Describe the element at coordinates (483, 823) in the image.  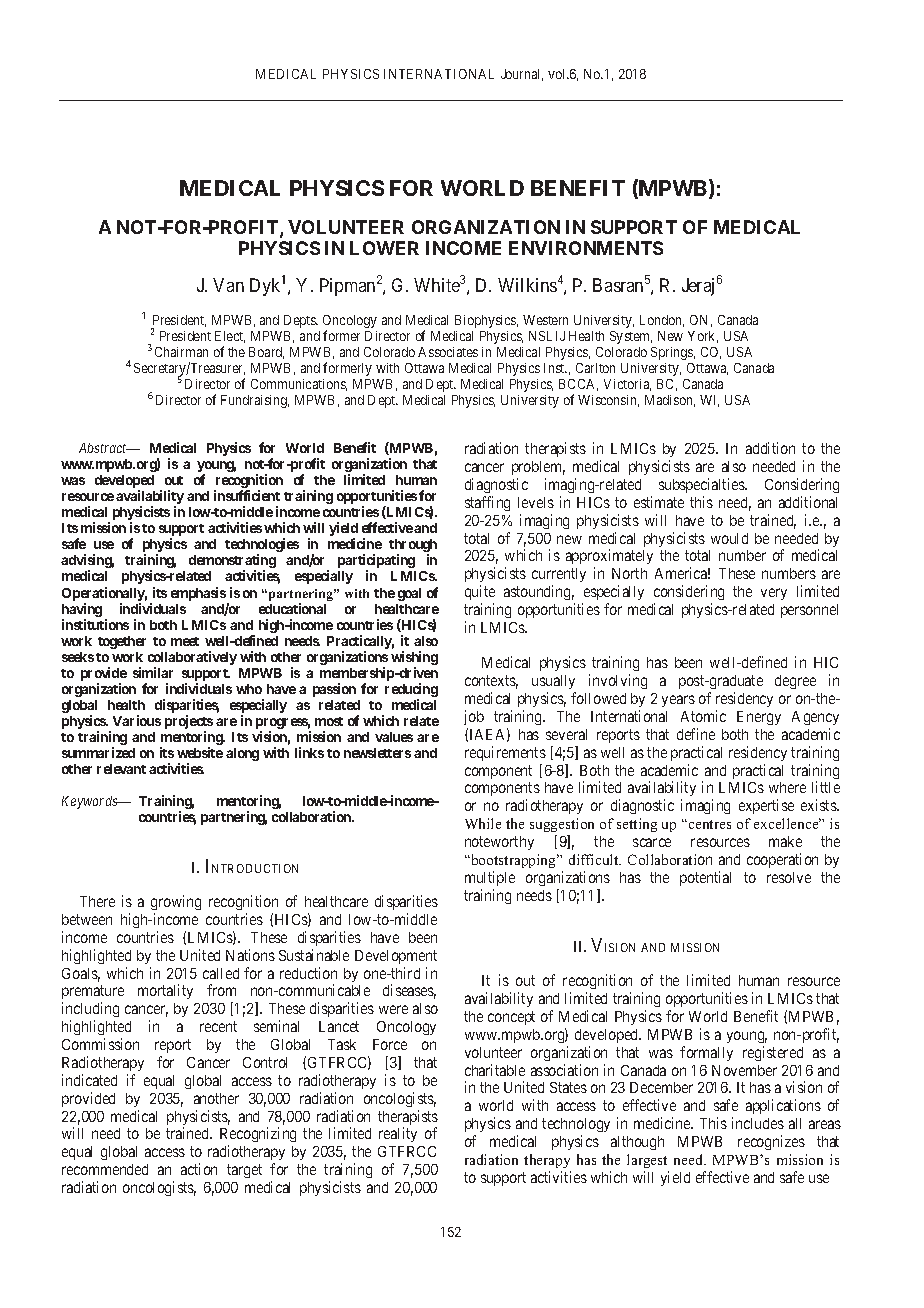
I see `While` at that location.
